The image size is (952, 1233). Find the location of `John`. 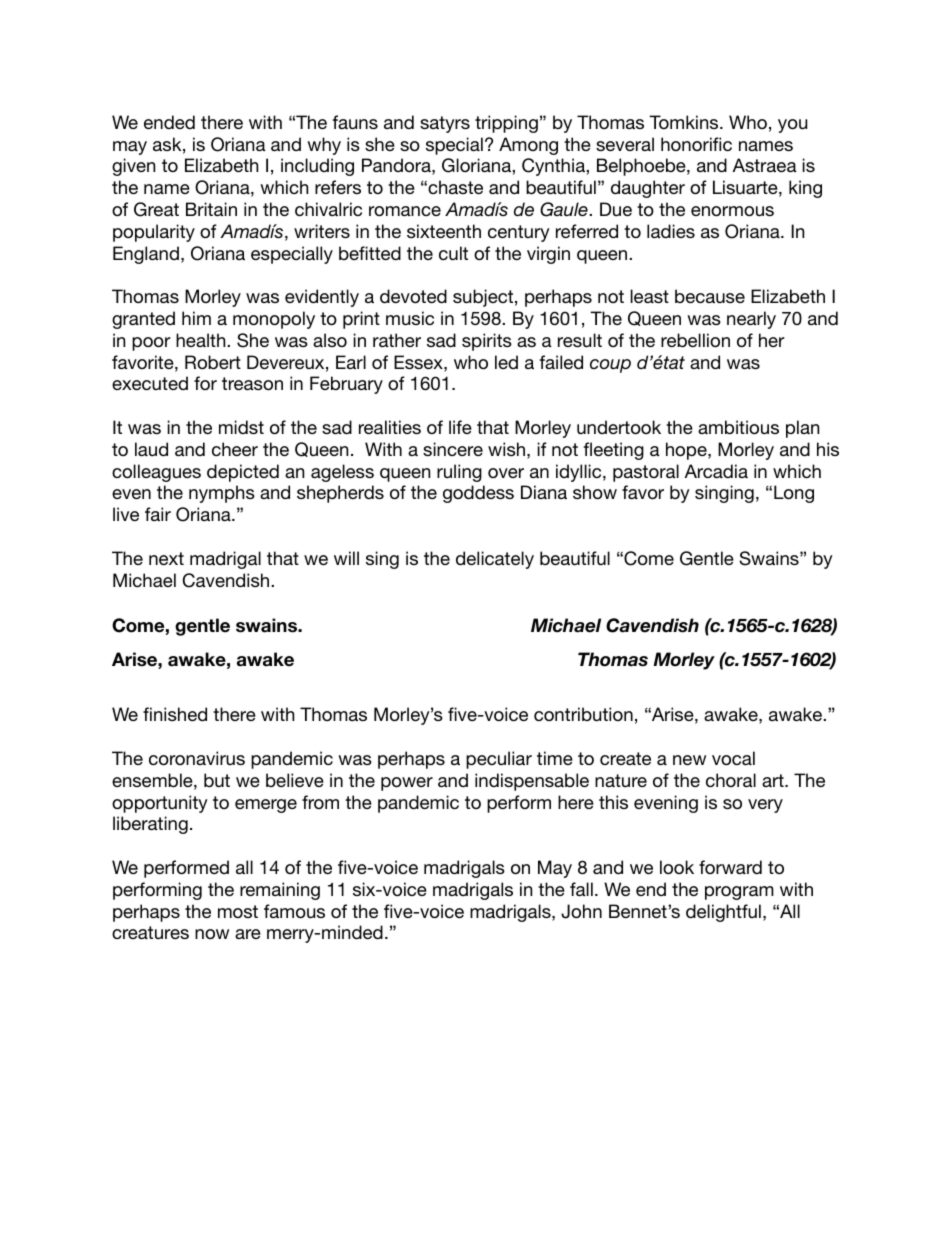

John is located at coordinates (581, 911).
